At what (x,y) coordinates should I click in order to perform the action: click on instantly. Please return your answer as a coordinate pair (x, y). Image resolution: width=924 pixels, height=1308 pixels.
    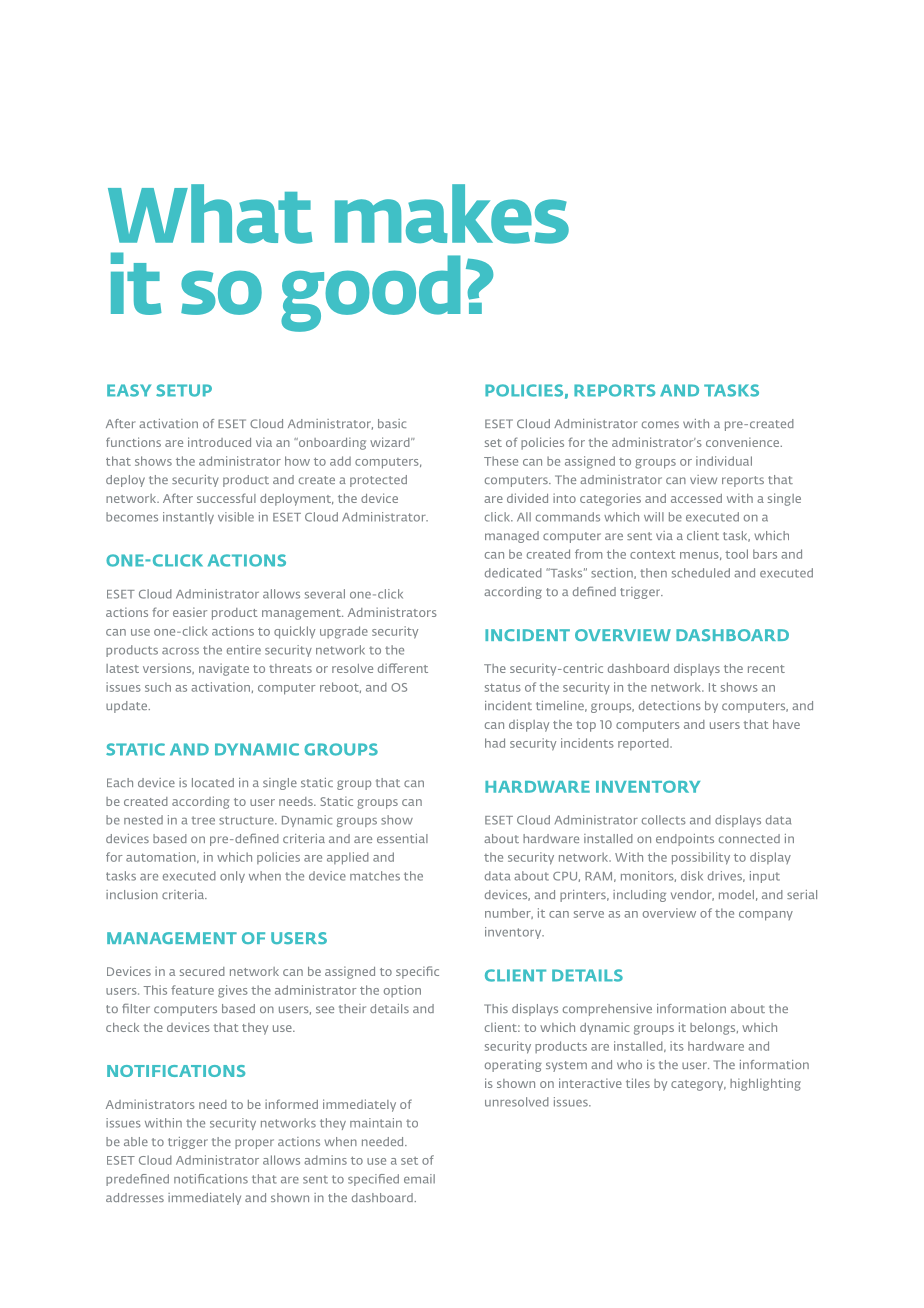
    Looking at the image, I should click on (188, 518).
